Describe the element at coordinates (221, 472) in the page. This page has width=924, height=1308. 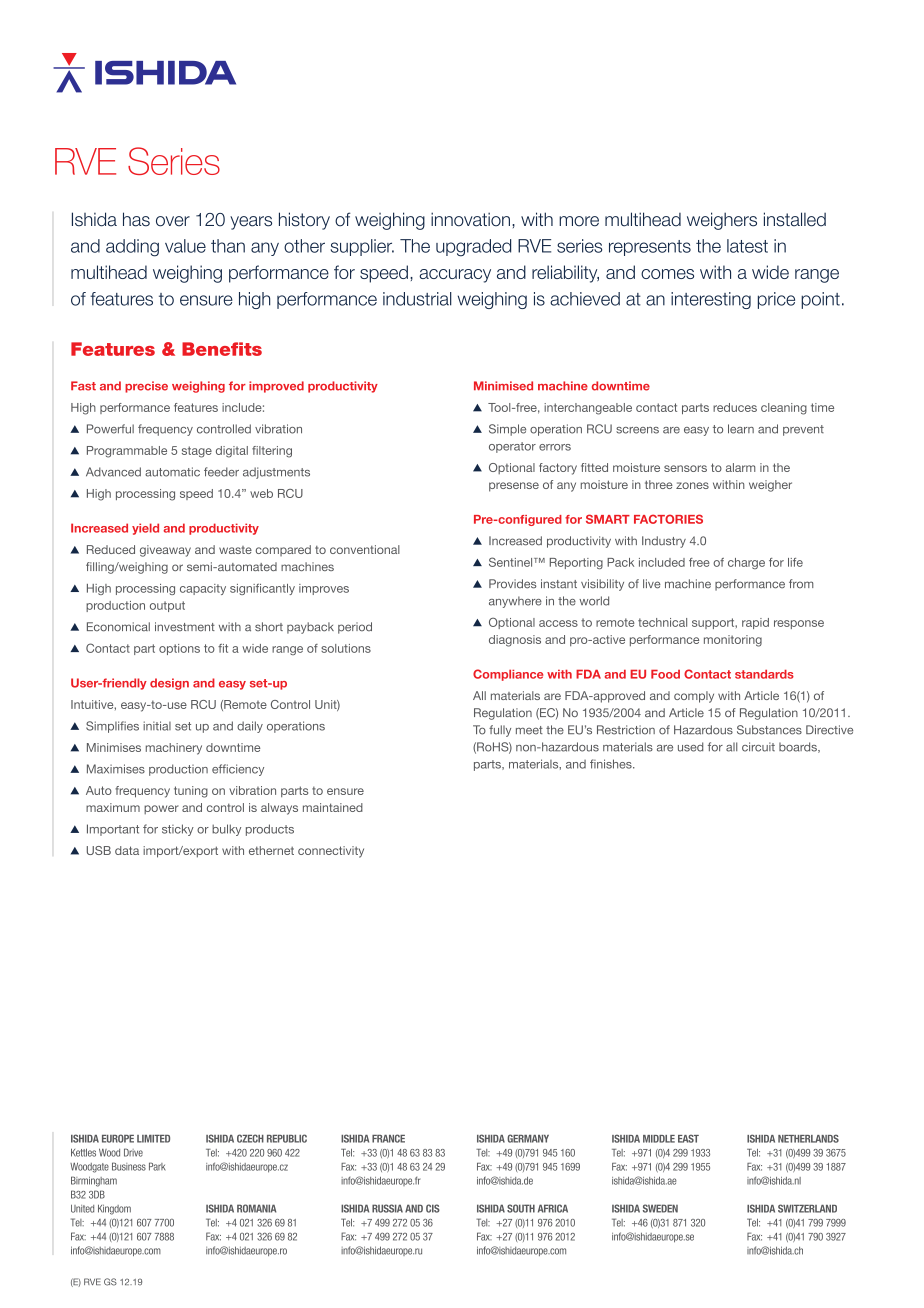
I see `feeder` at that location.
